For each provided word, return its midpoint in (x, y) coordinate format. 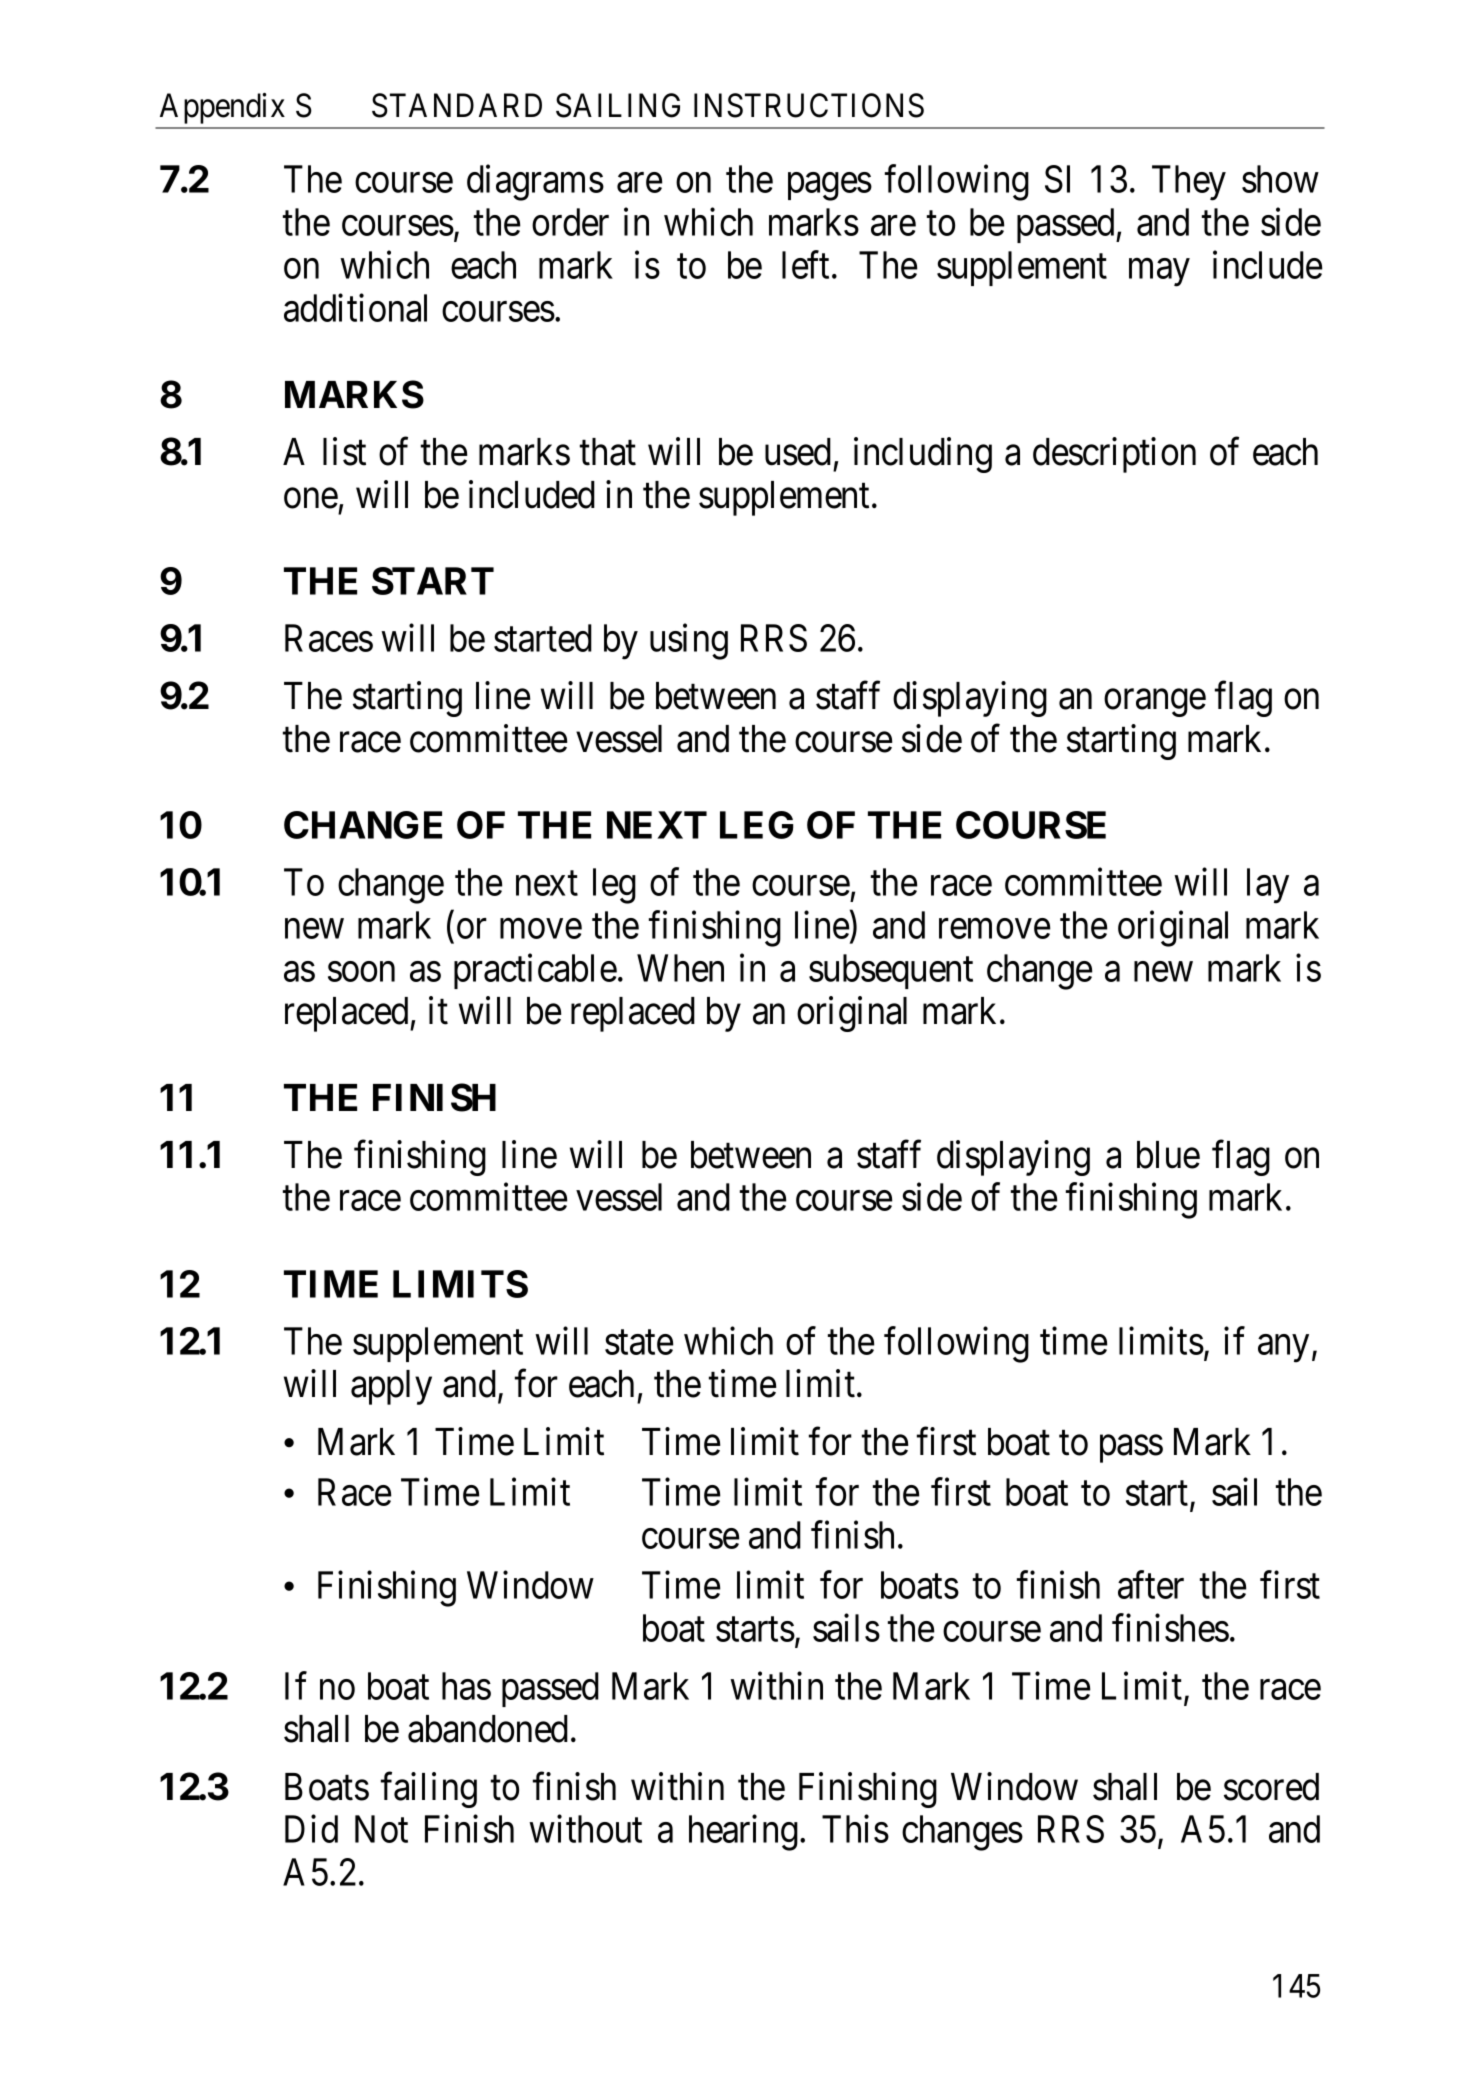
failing (429, 1790)
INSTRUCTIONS (809, 105)
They (1189, 183)
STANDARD (457, 105)
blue (1168, 1155)
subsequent (891, 971)
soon (361, 972)
